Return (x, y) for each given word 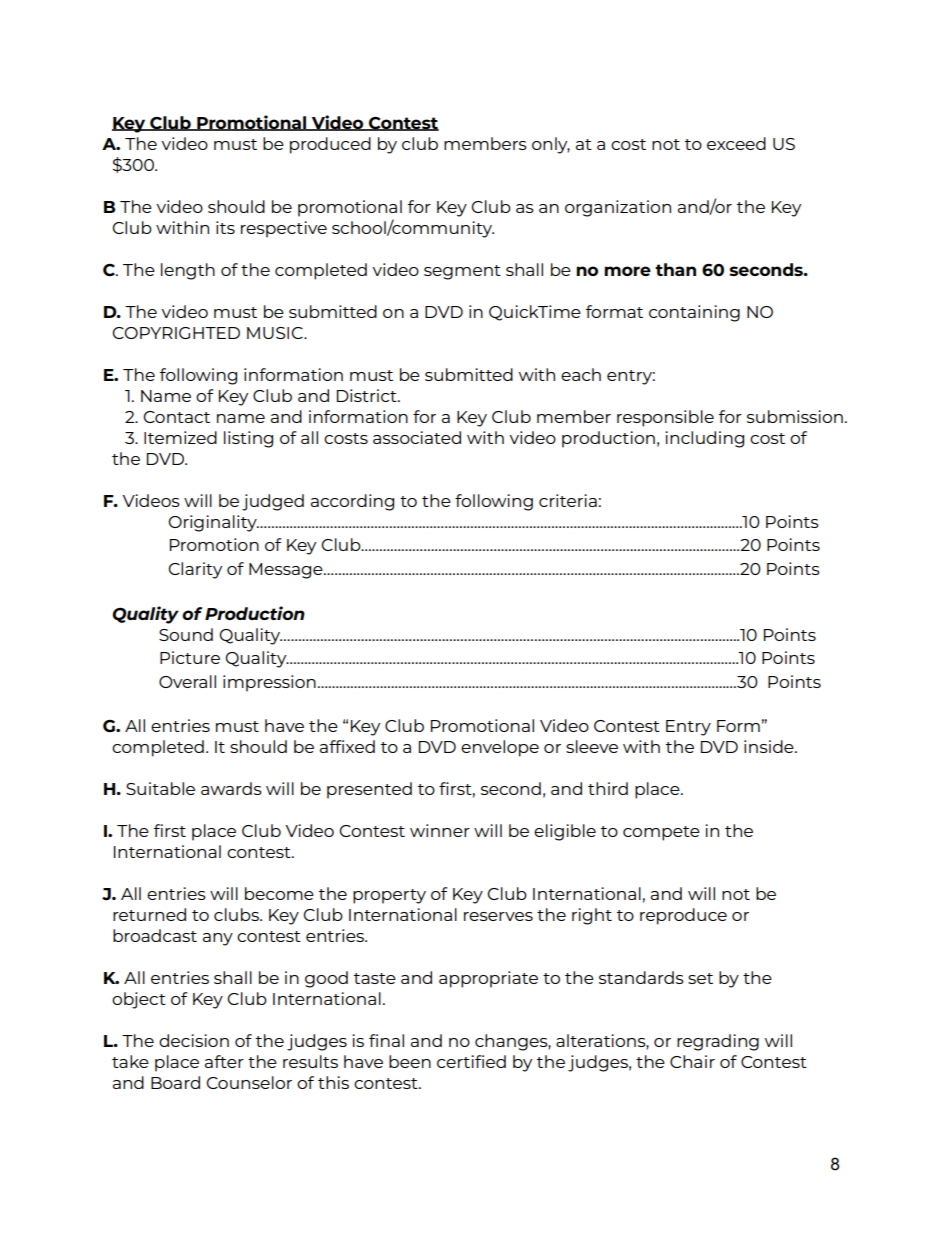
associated (417, 437)
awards (231, 788)
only (551, 145)
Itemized (180, 437)
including (704, 439)
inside (770, 746)
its (225, 227)
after (224, 1061)
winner (440, 830)
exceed (736, 143)
